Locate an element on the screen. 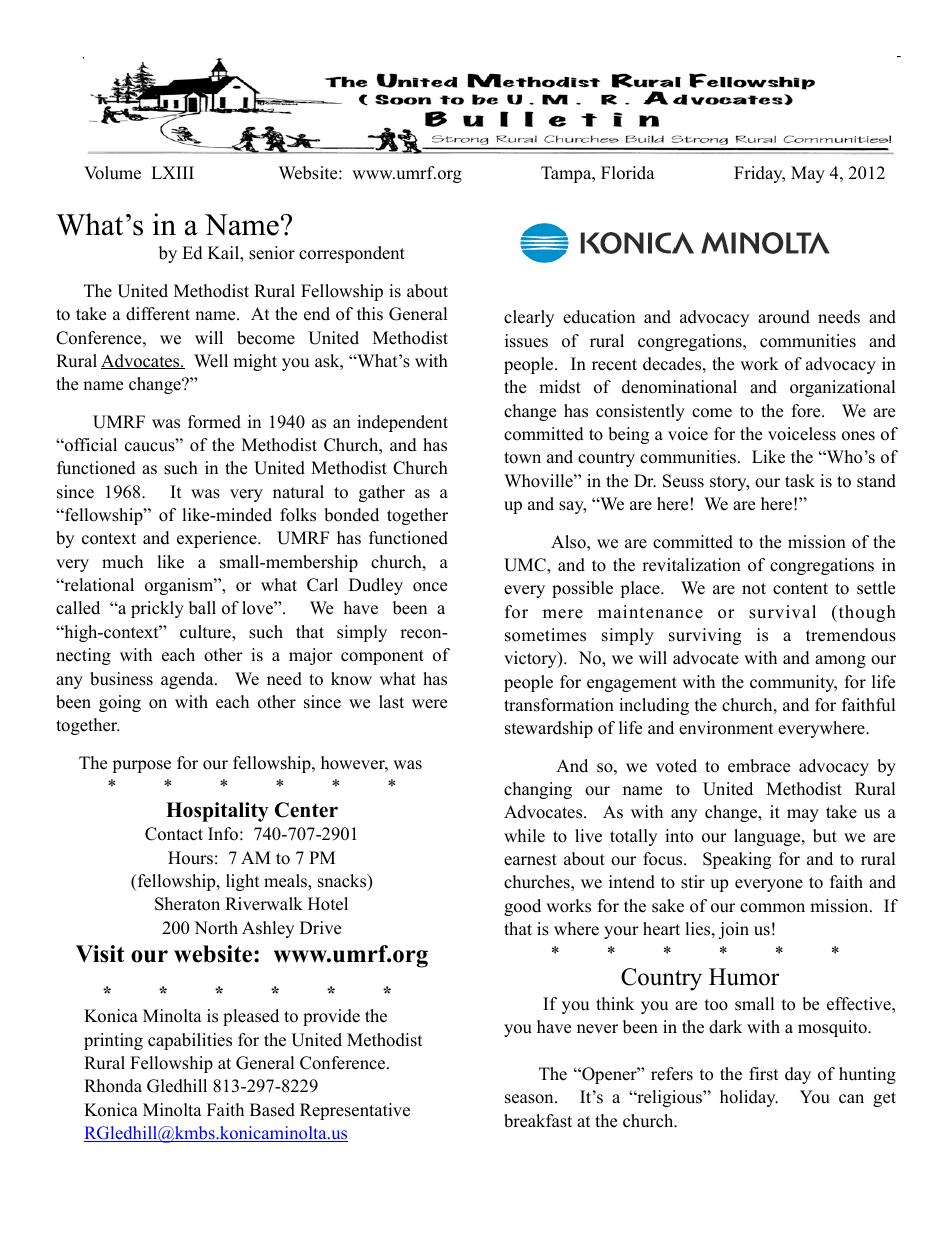 The width and height of the screenshot is (952, 1233). town is located at coordinates (522, 458).
